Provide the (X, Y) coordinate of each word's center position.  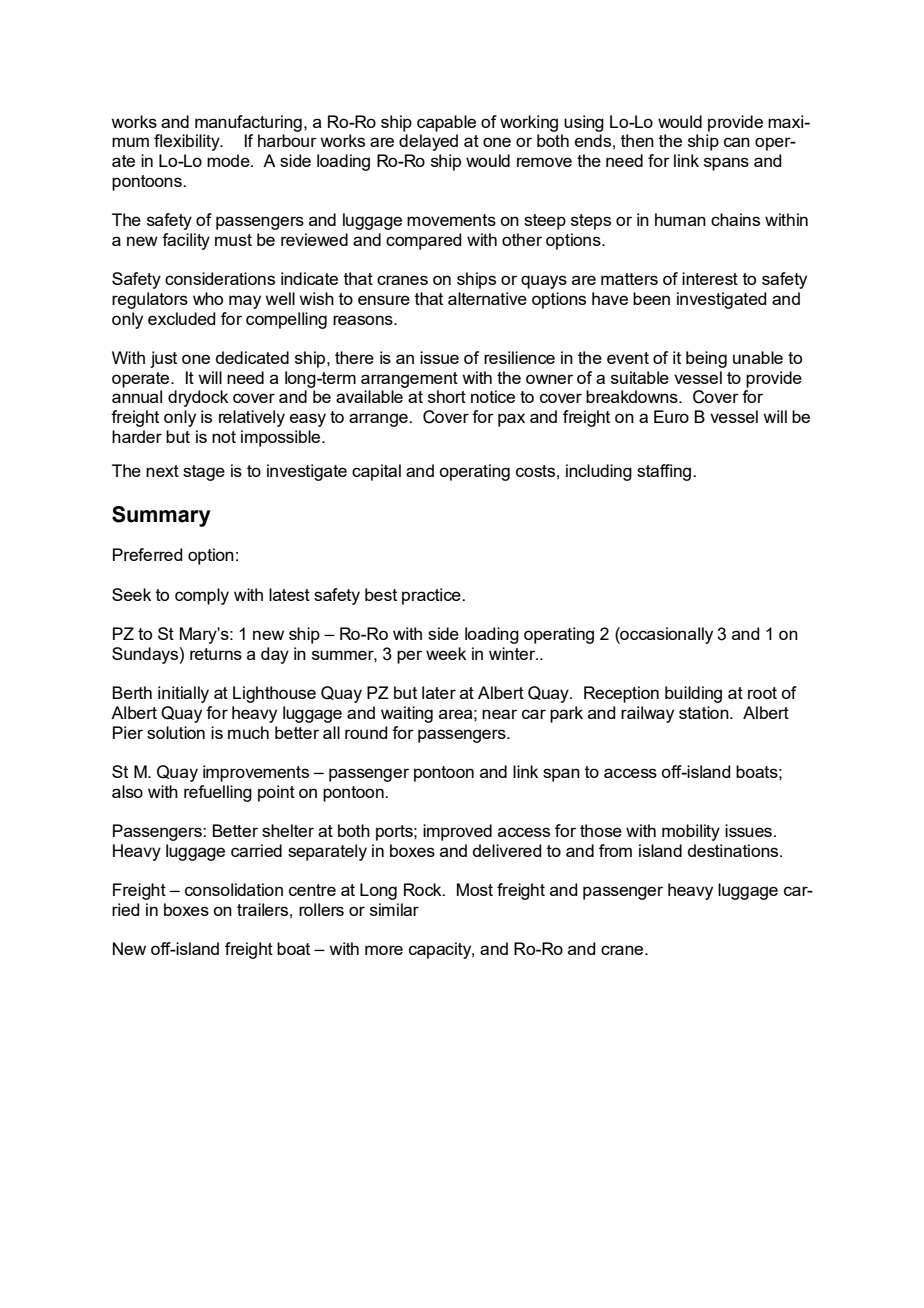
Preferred (148, 554)
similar (394, 909)
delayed (428, 142)
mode (229, 160)
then (637, 140)
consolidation (234, 889)
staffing (665, 472)
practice (432, 596)
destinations (734, 850)
